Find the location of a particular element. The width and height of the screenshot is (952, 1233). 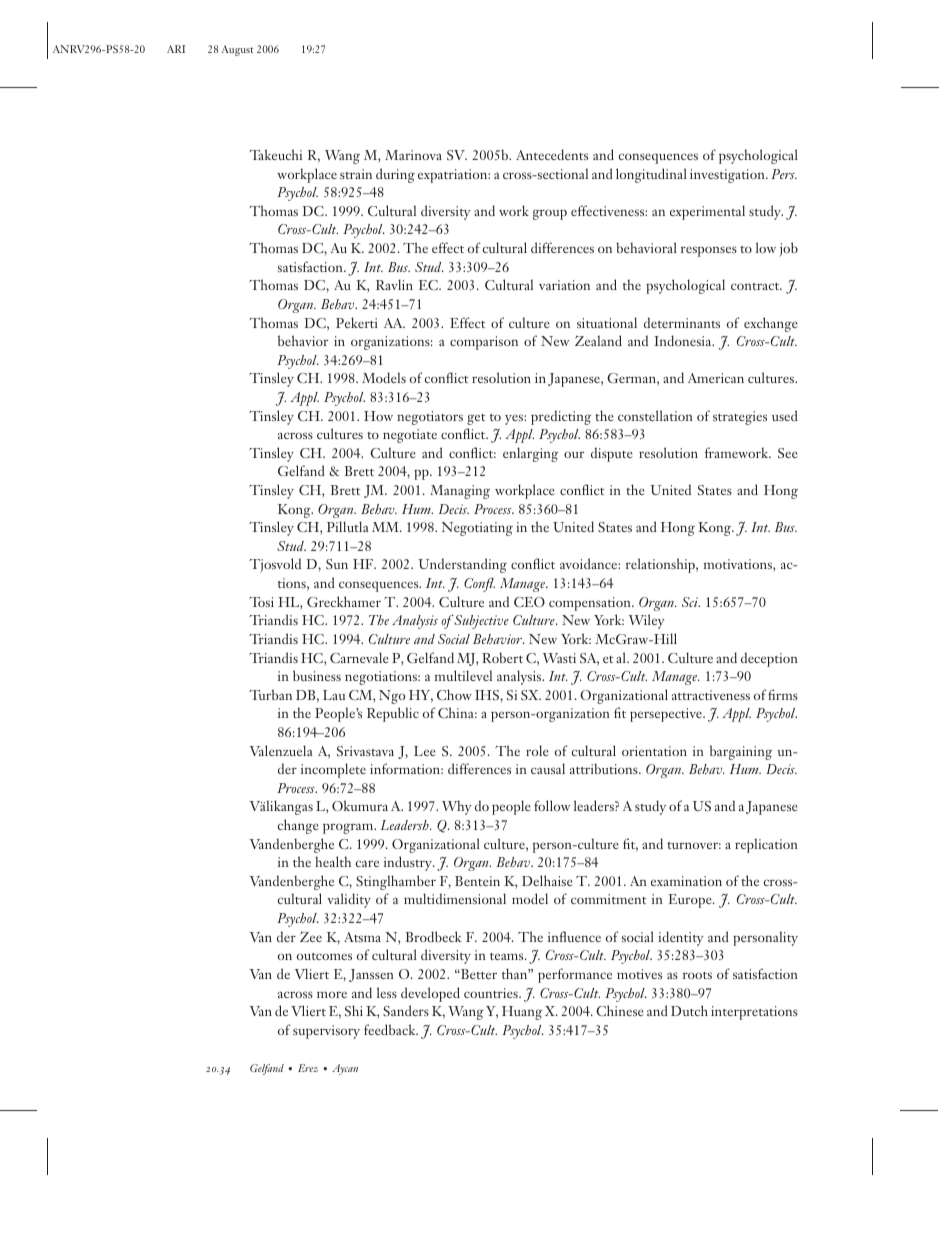

health is located at coordinates (333, 861).
